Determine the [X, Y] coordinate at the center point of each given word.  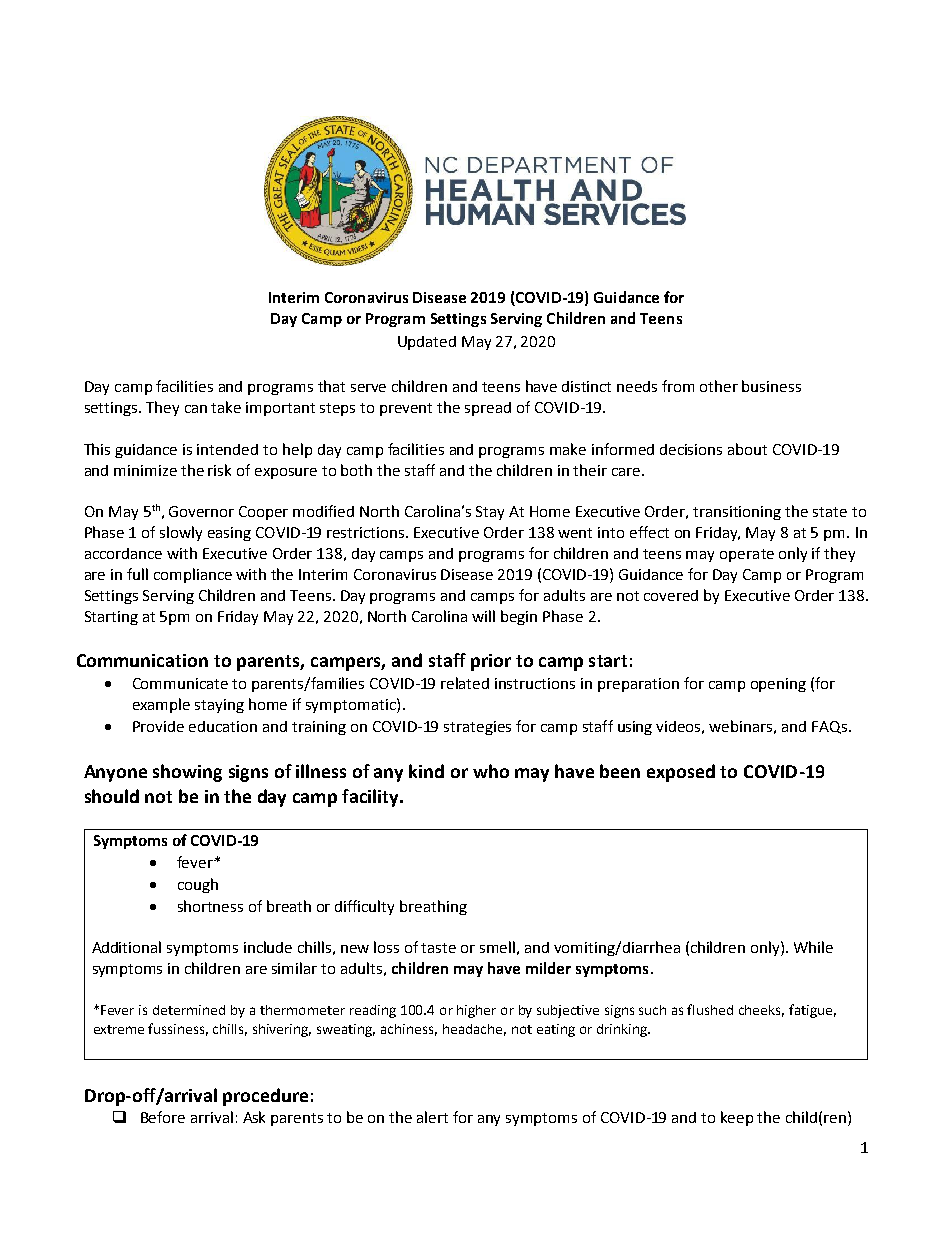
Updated [427, 343]
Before [163, 1117]
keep [737, 1118]
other [719, 386]
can [196, 409]
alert [432, 1117]
